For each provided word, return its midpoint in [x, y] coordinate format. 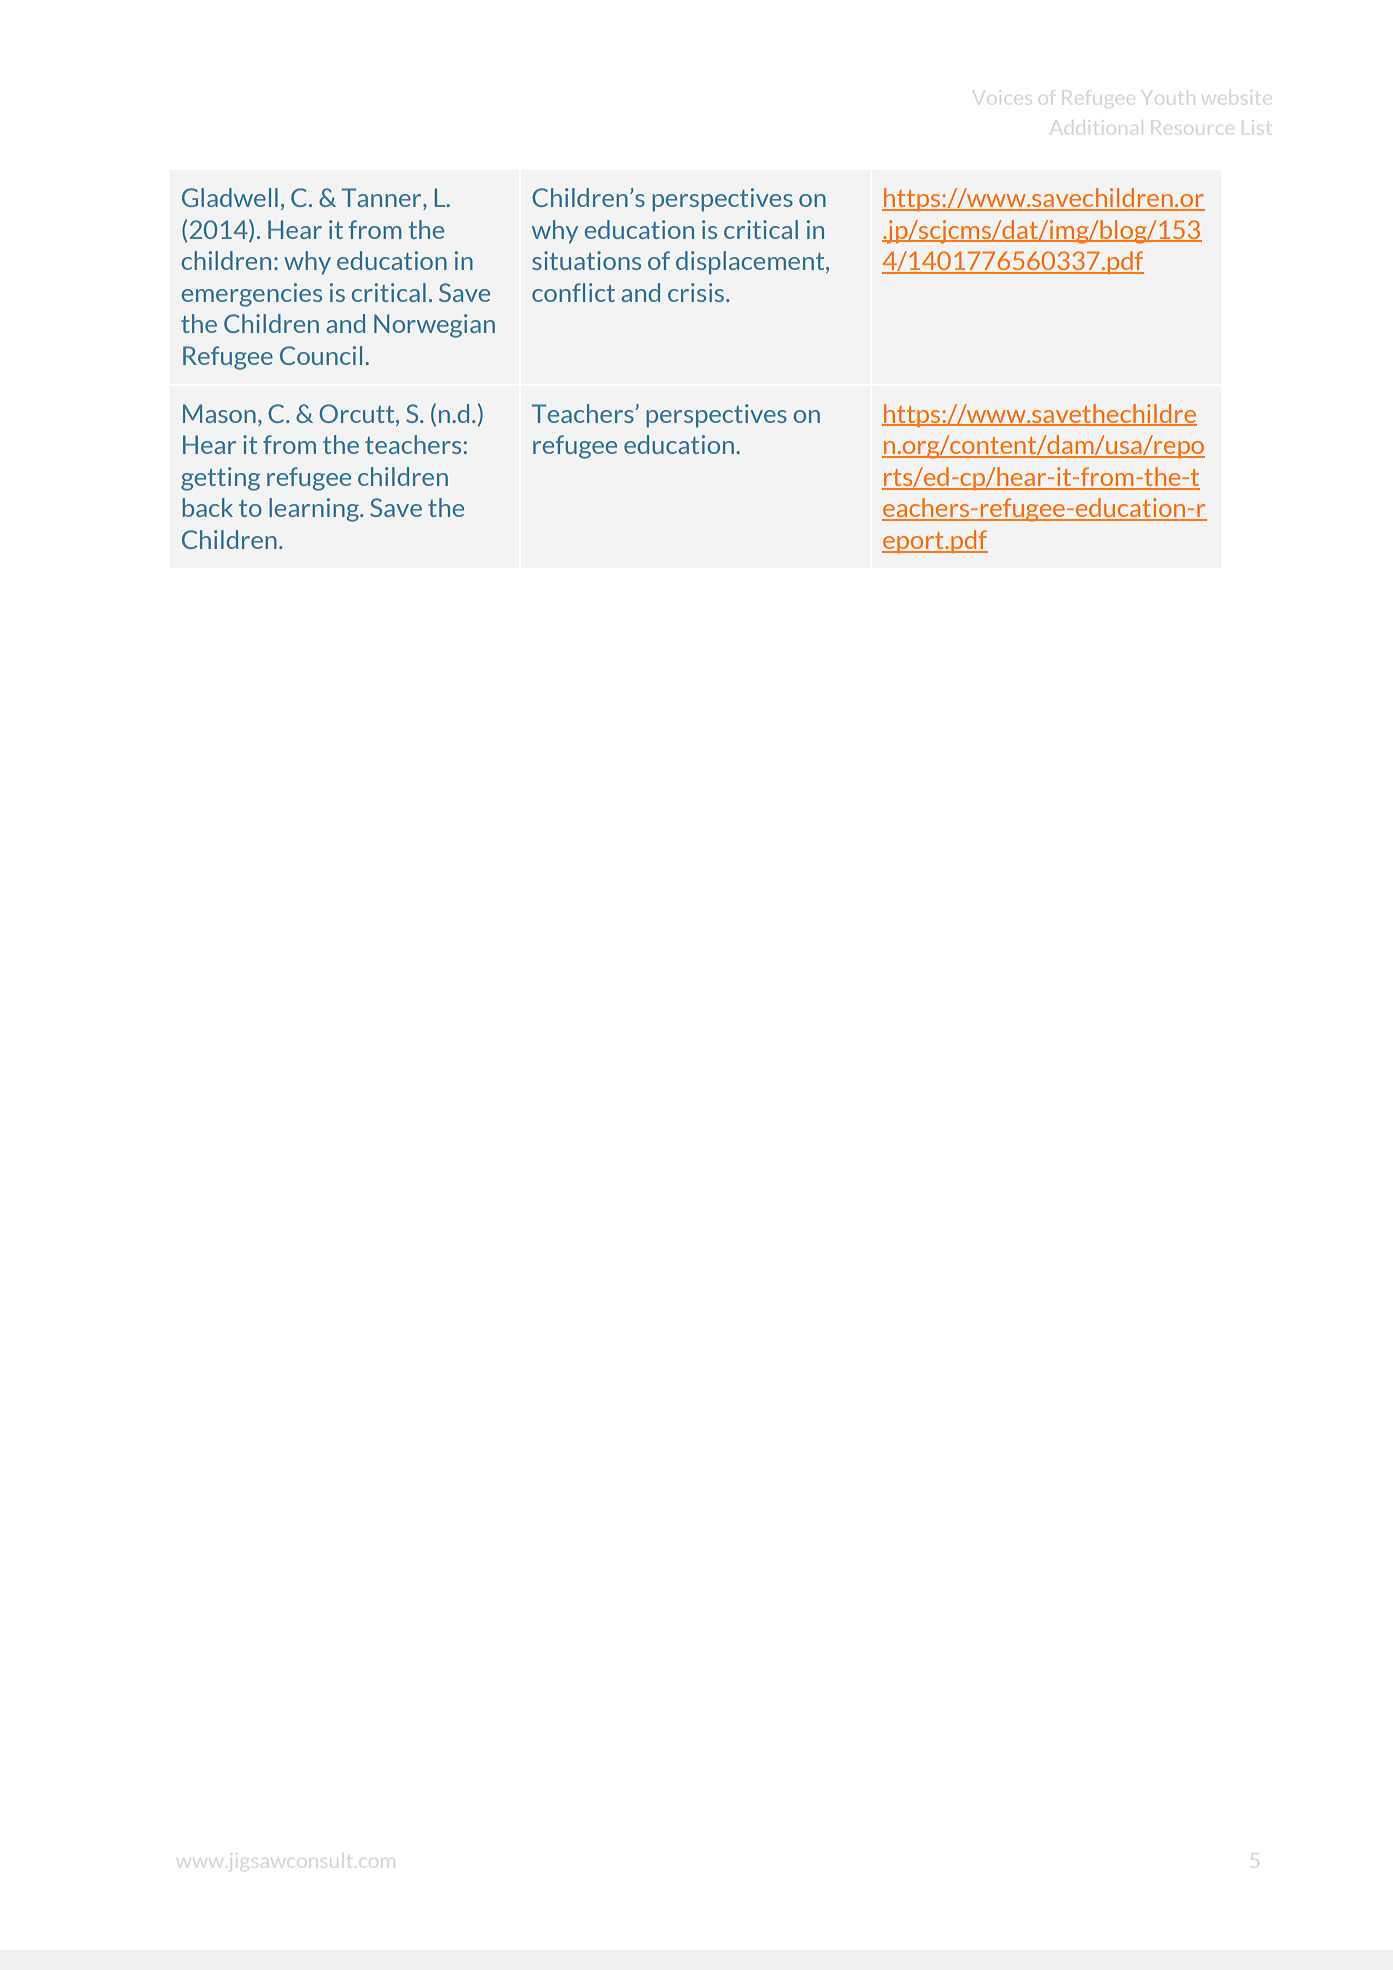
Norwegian [434, 326]
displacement [751, 263]
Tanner [383, 199]
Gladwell [230, 197]
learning [315, 510]
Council [321, 355]
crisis [696, 292]
